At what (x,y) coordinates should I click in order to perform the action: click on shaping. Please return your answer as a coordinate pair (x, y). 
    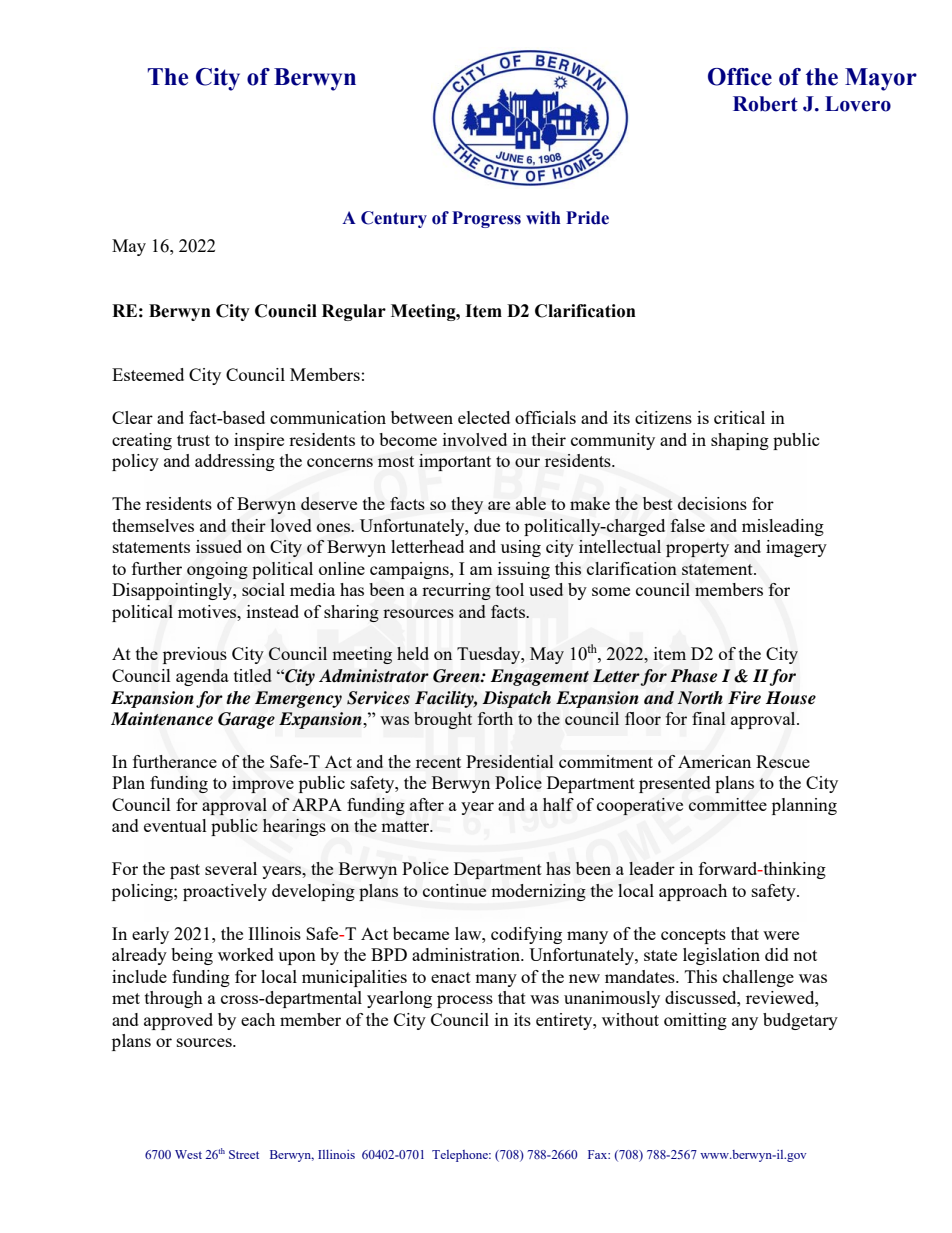
    Looking at the image, I should click on (740, 441).
